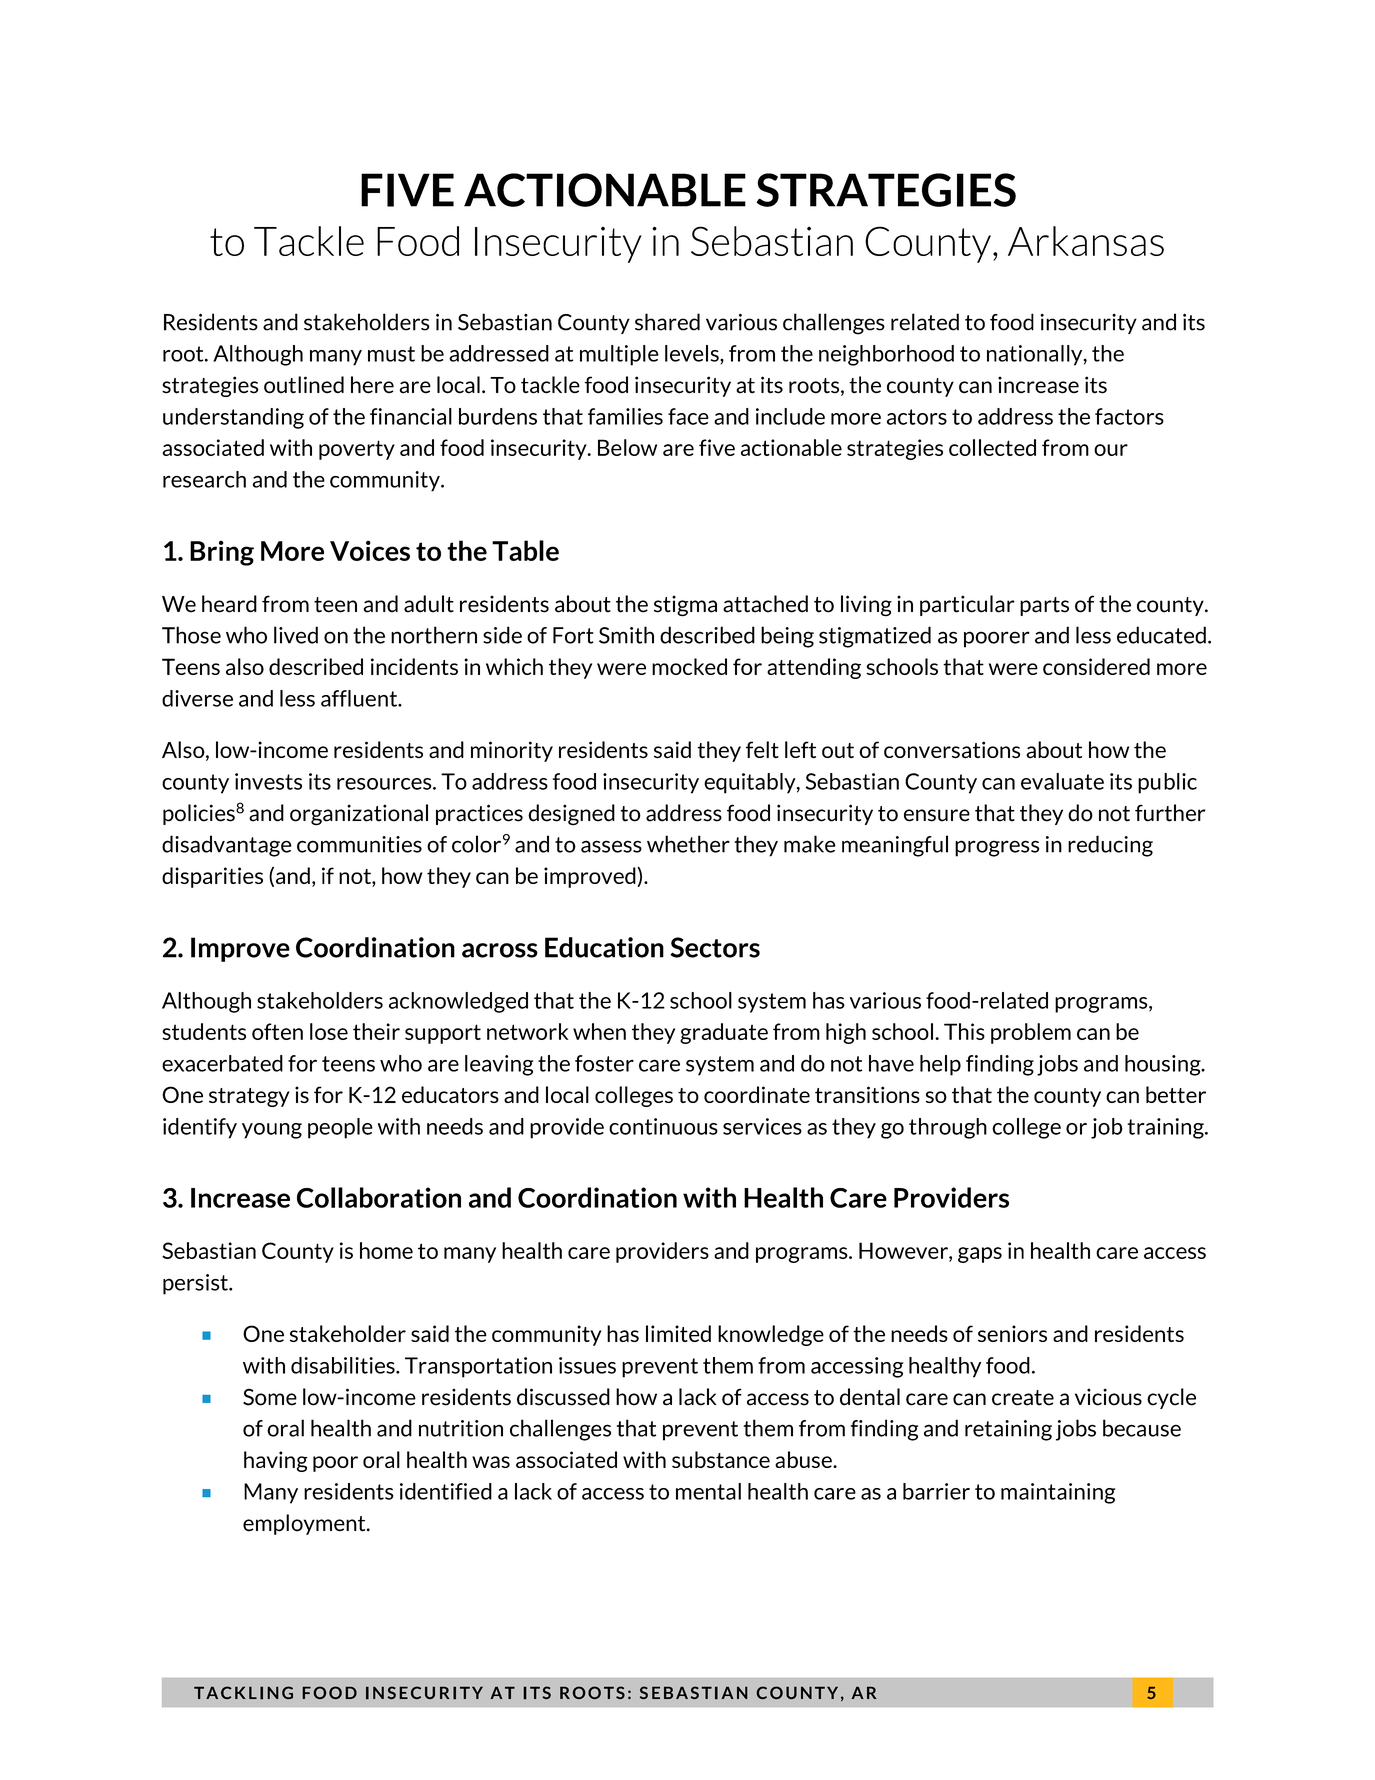 The image size is (1375, 1780). Describe the element at coordinates (689, 666) in the screenshot. I see `mocked` at that location.
